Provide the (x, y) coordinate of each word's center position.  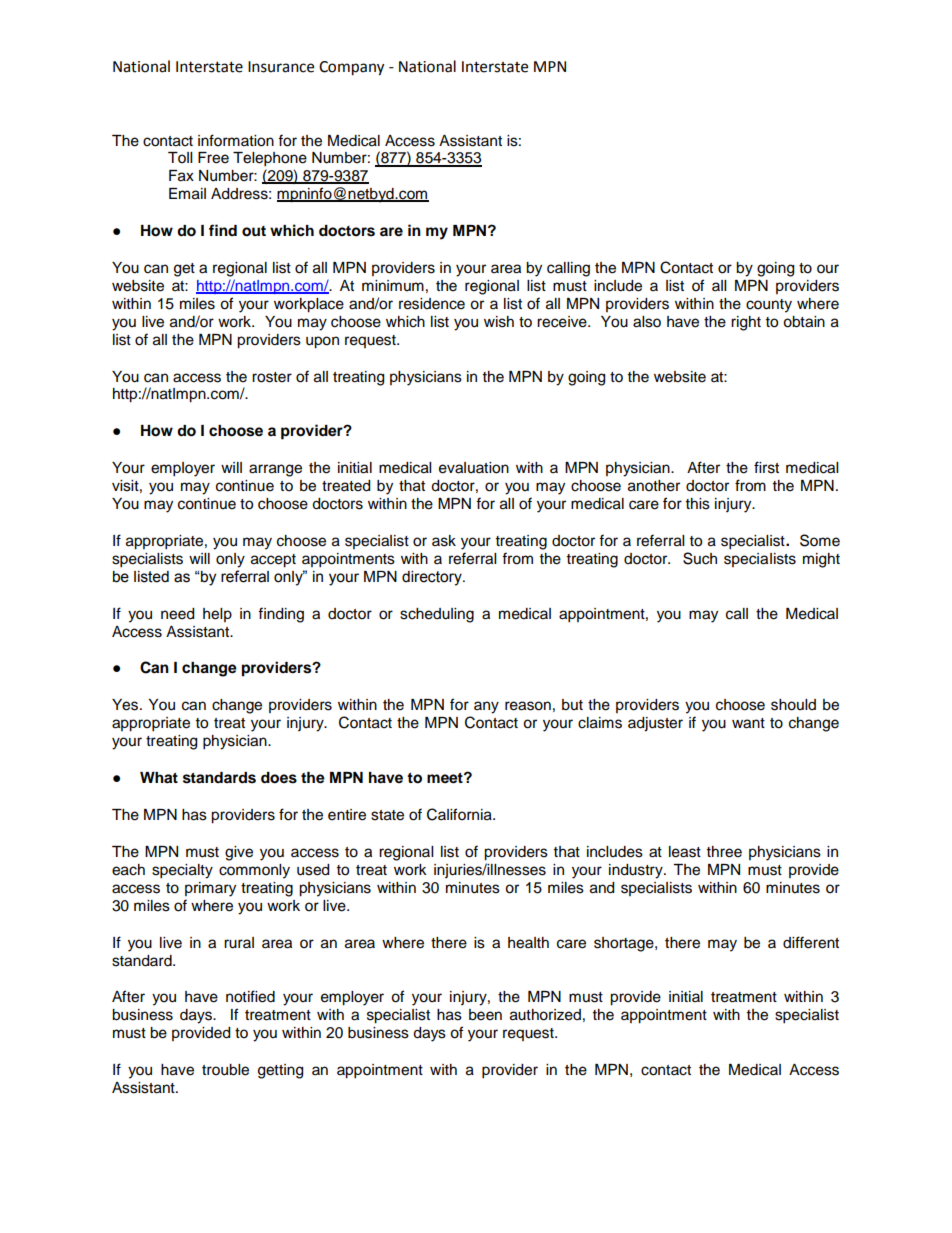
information (236, 140)
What (159, 777)
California (460, 814)
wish (499, 322)
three (724, 852)
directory (433, 578)
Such (700, 558)
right (746, 323)
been (485, 1015)
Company (351, 68)
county (769, 306)
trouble (225, 1070)
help (217, 615)
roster (272, 377)
